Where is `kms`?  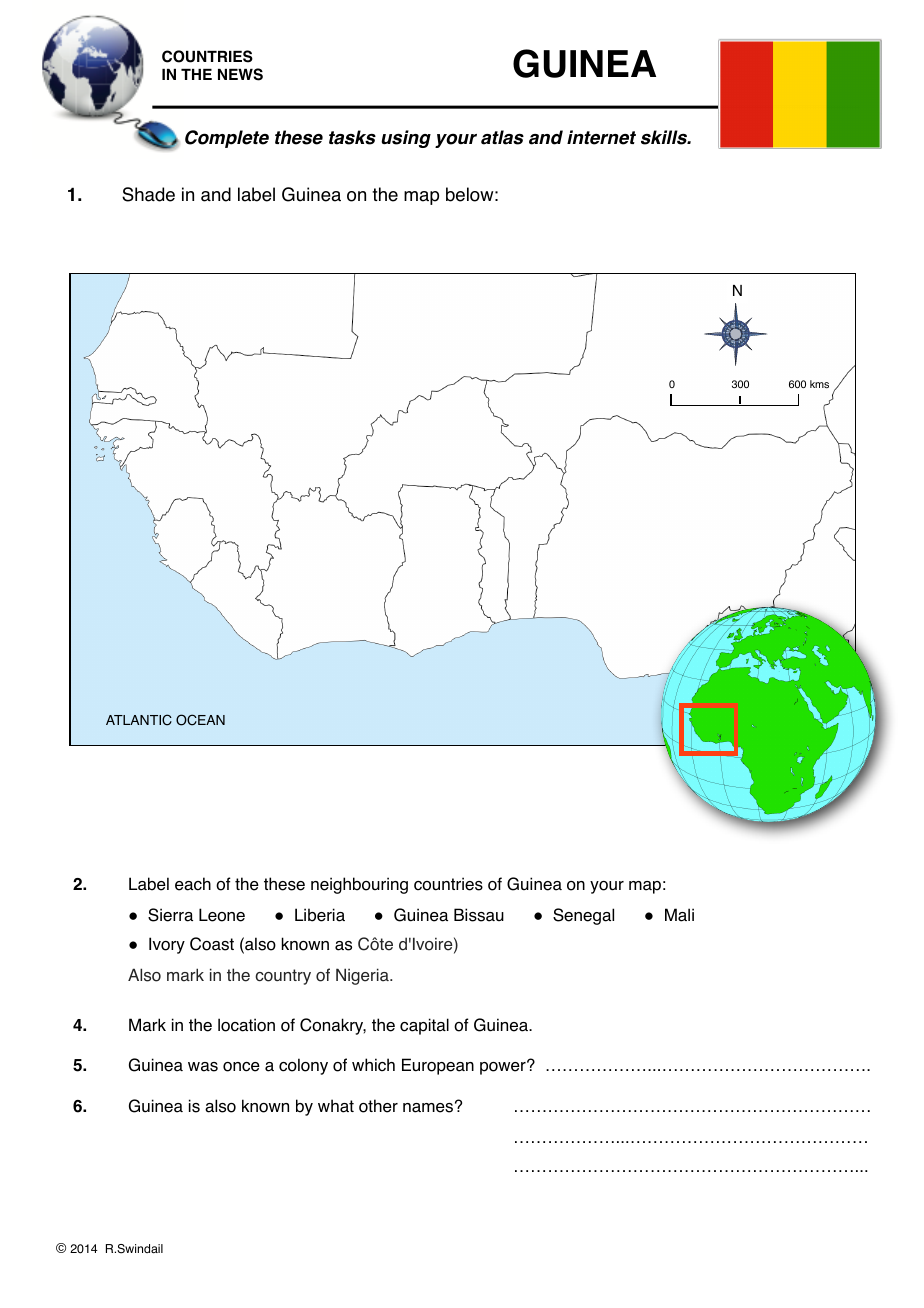 kms is located at coordinates (819, 384).
